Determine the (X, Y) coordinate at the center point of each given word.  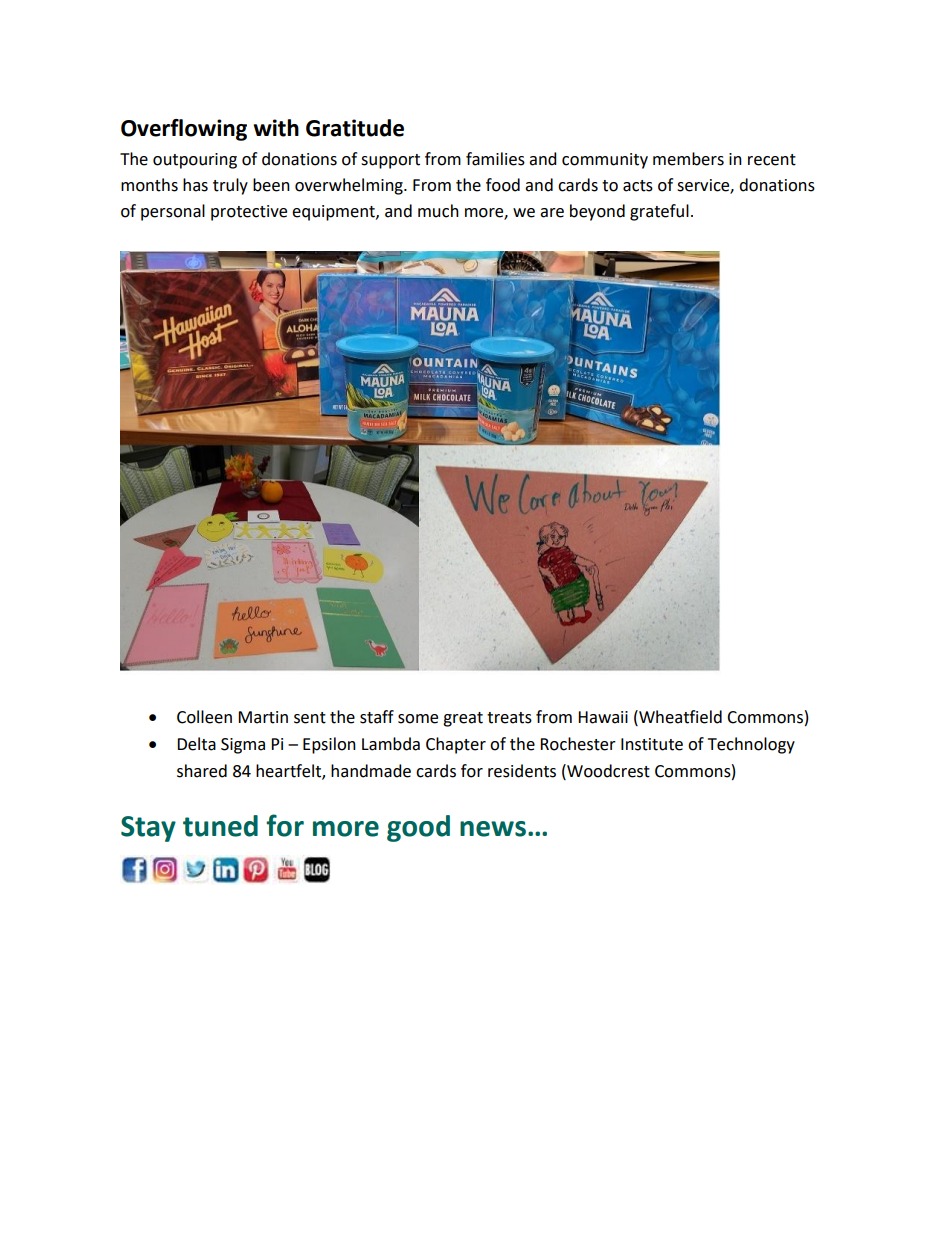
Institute (652, 744)
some (418, 719)
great (463, 719)
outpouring (195, 161)
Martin (263, 717)
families (495, 159)
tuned (220, 826)
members (688, 159)
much (438, 211)
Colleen (204, 717)
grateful (659, 212)
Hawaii (603, 717)
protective (249, 213)
